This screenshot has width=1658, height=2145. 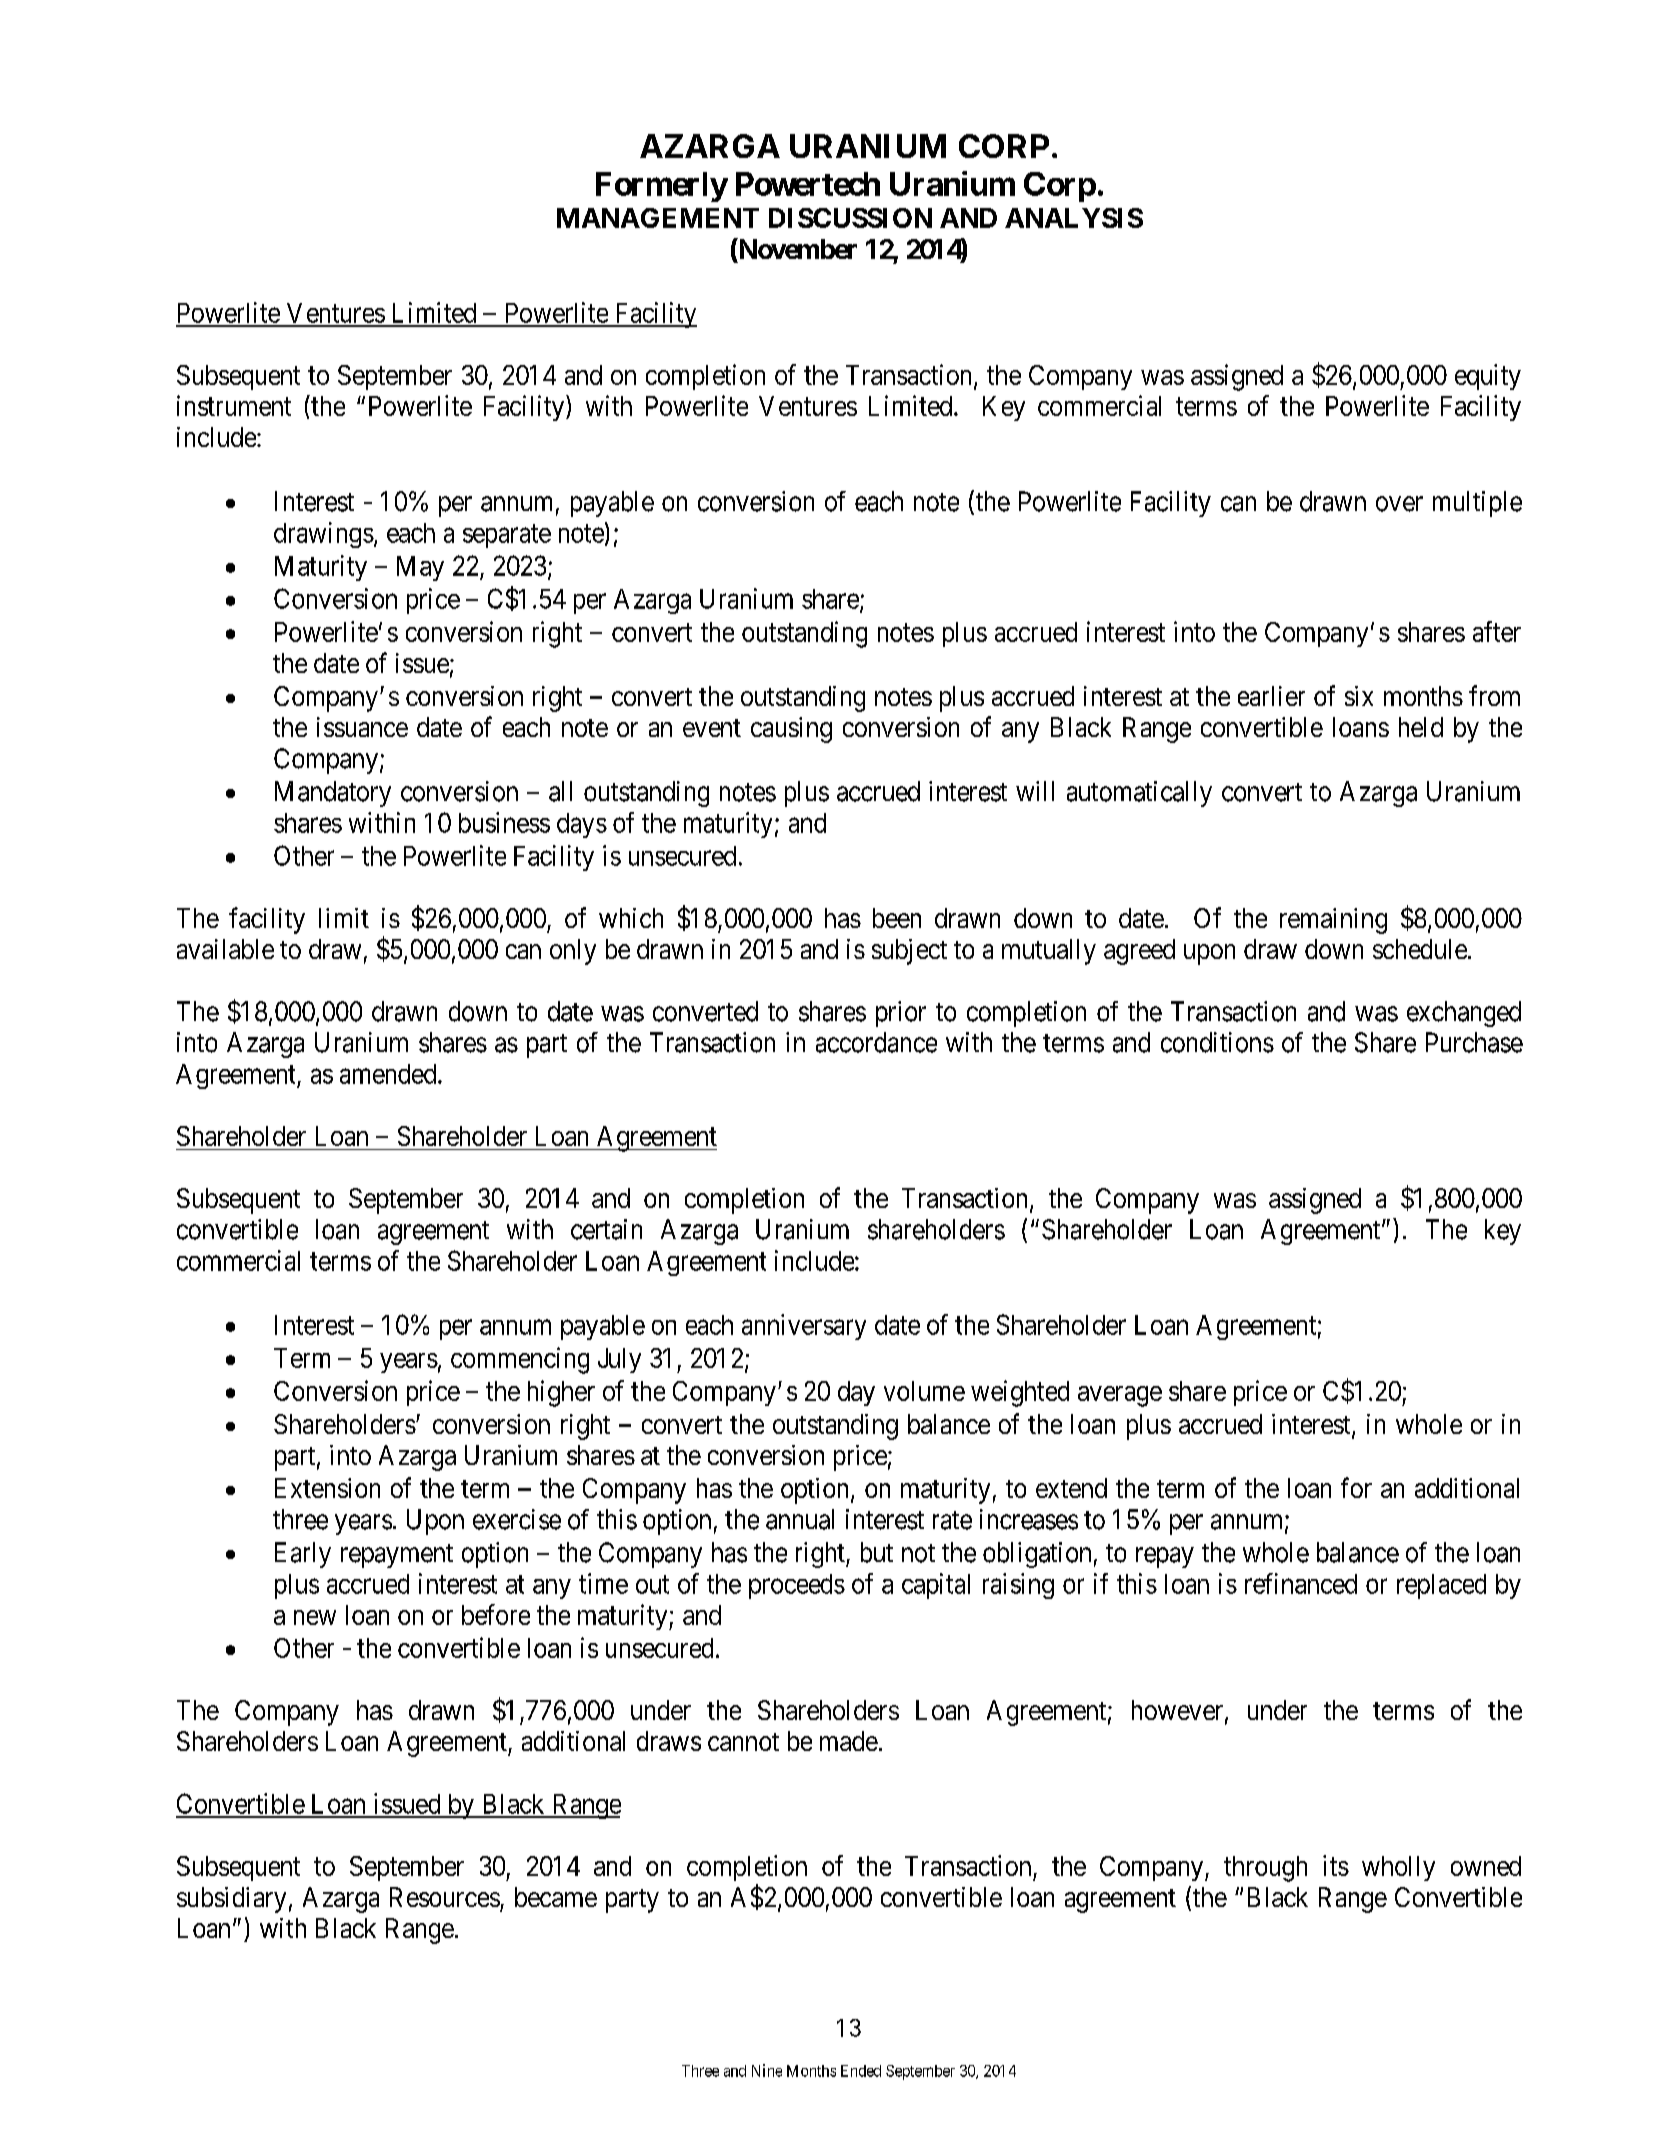 What do you see at coordinates (850, 218) in the screenshot?
I see `DISCUSSION` at bounding box center [850, 218].
